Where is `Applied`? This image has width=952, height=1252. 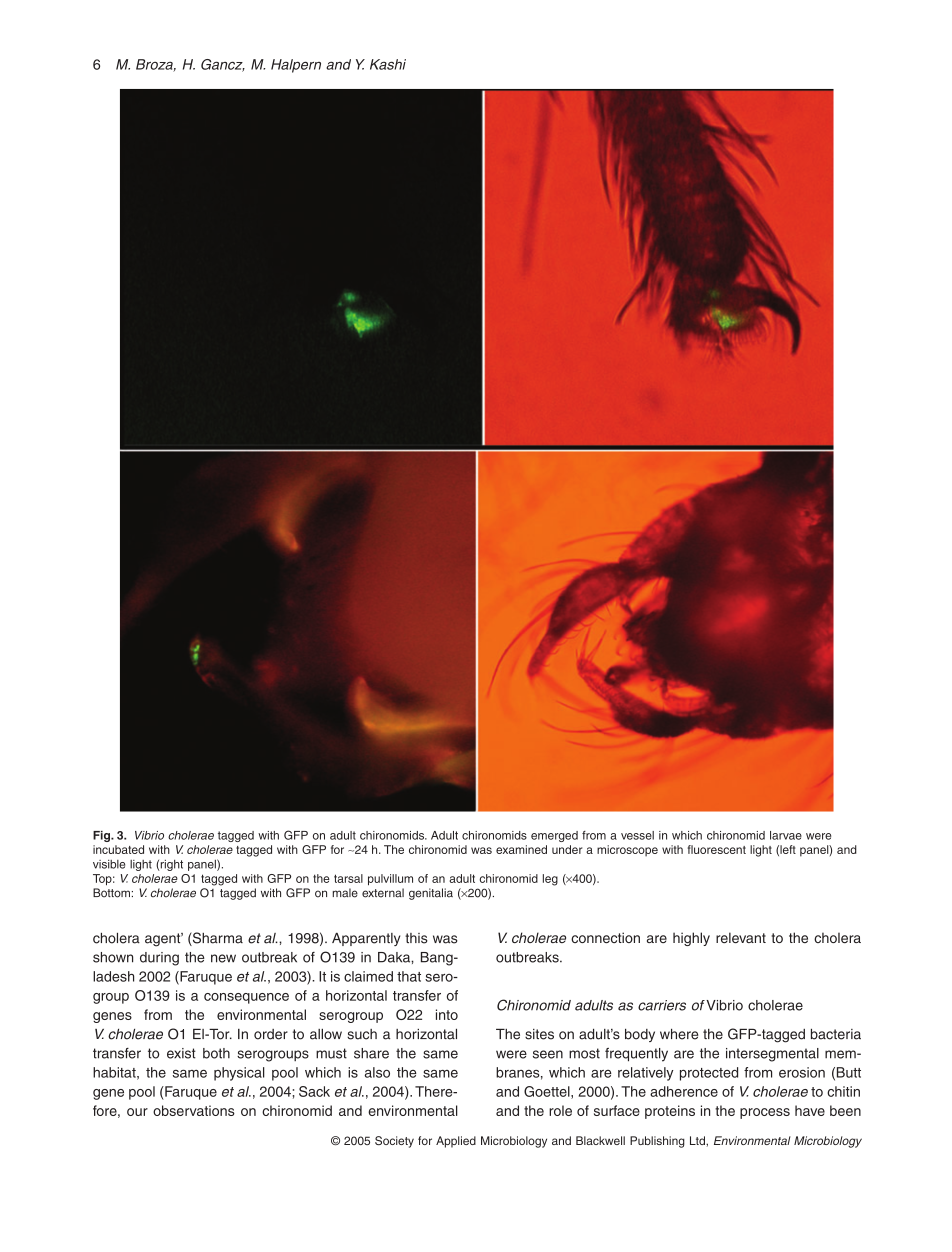 Applied is located at coordinates (456, 1142).
